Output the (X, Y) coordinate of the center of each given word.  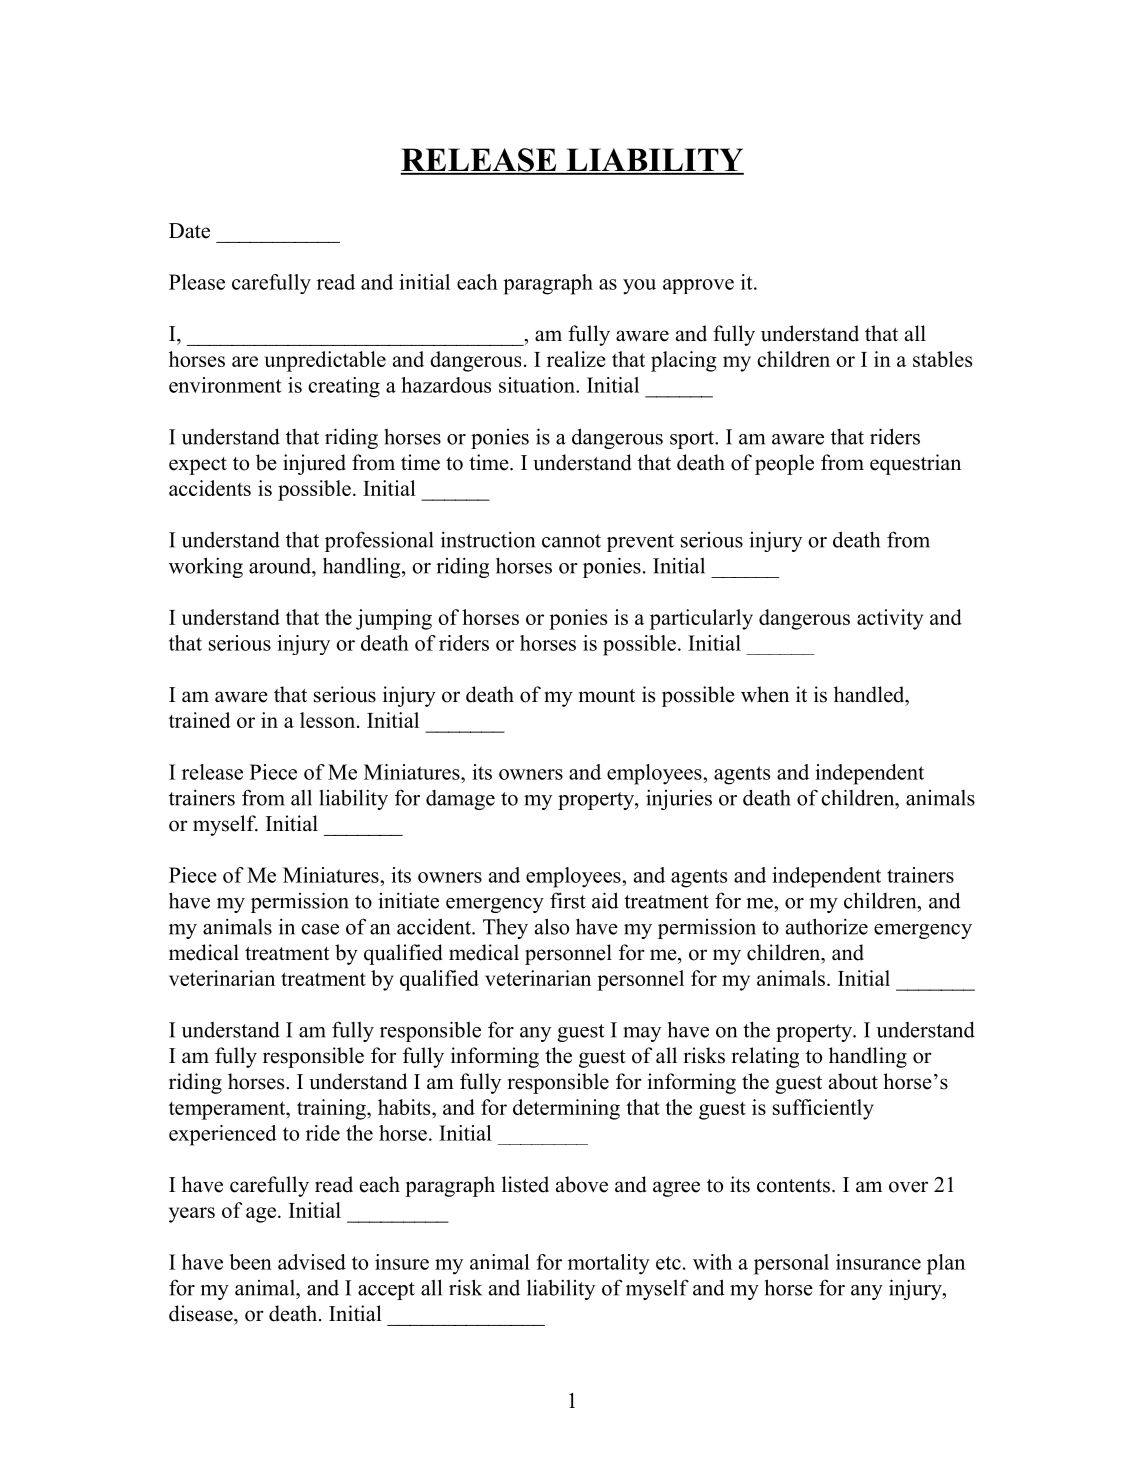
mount (607, 696)
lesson (329, 720)
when (765, 694)
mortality (609, 1264)
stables (942, 359)
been (250, 1262)
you (639, 287)
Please (197, 282)
